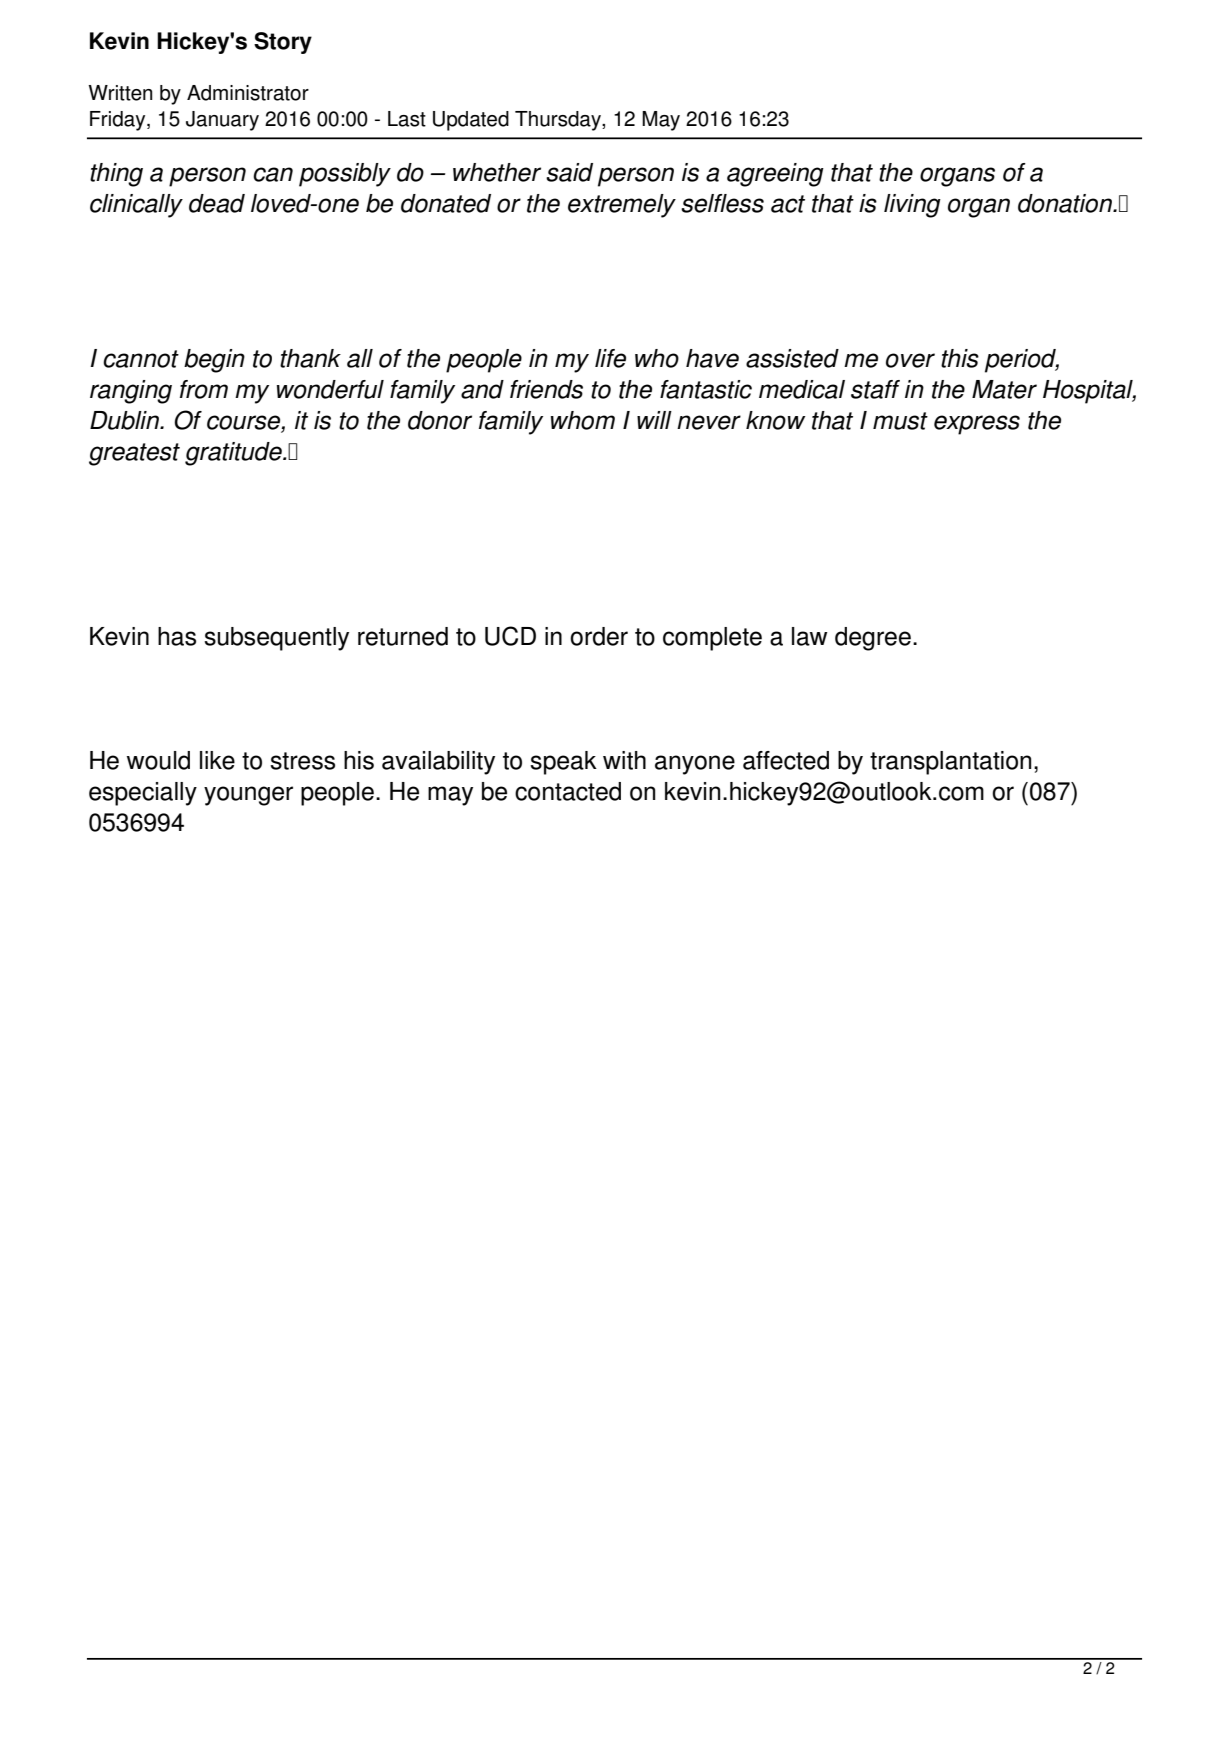 This screenshot has width=1229, height=1738. I want to click on express, so click(977, 425).
